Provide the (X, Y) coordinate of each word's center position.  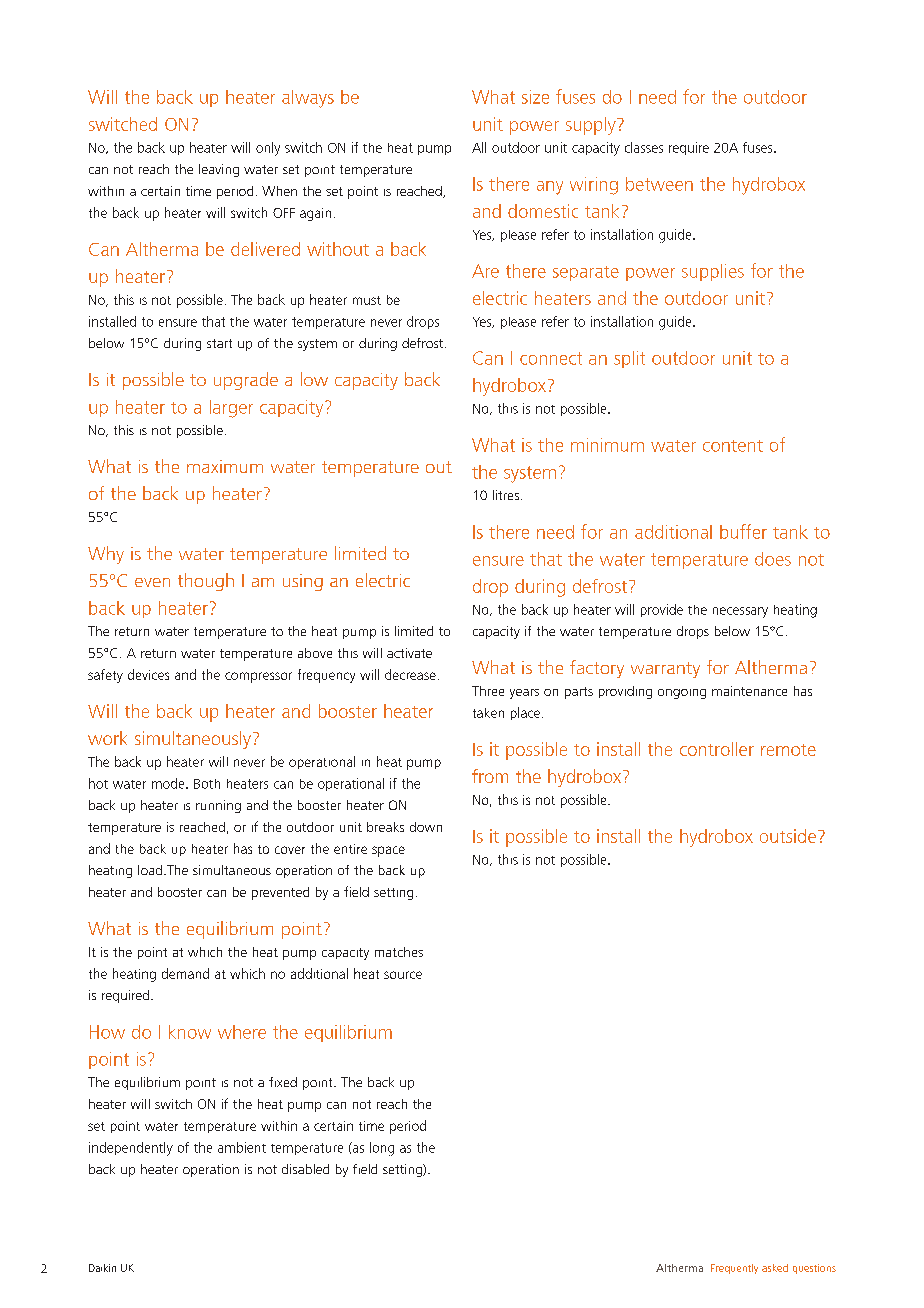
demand (185, 973)
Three (488, 691)
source (403, 975)
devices (148, 674)
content (733, 446)
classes (644, 147)
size (535, 97)
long (382, 1149)
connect (551, 358)
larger (231, 409)
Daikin (102, 1268)
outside (788, 836)
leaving (219, 170)
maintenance (749, 691)
